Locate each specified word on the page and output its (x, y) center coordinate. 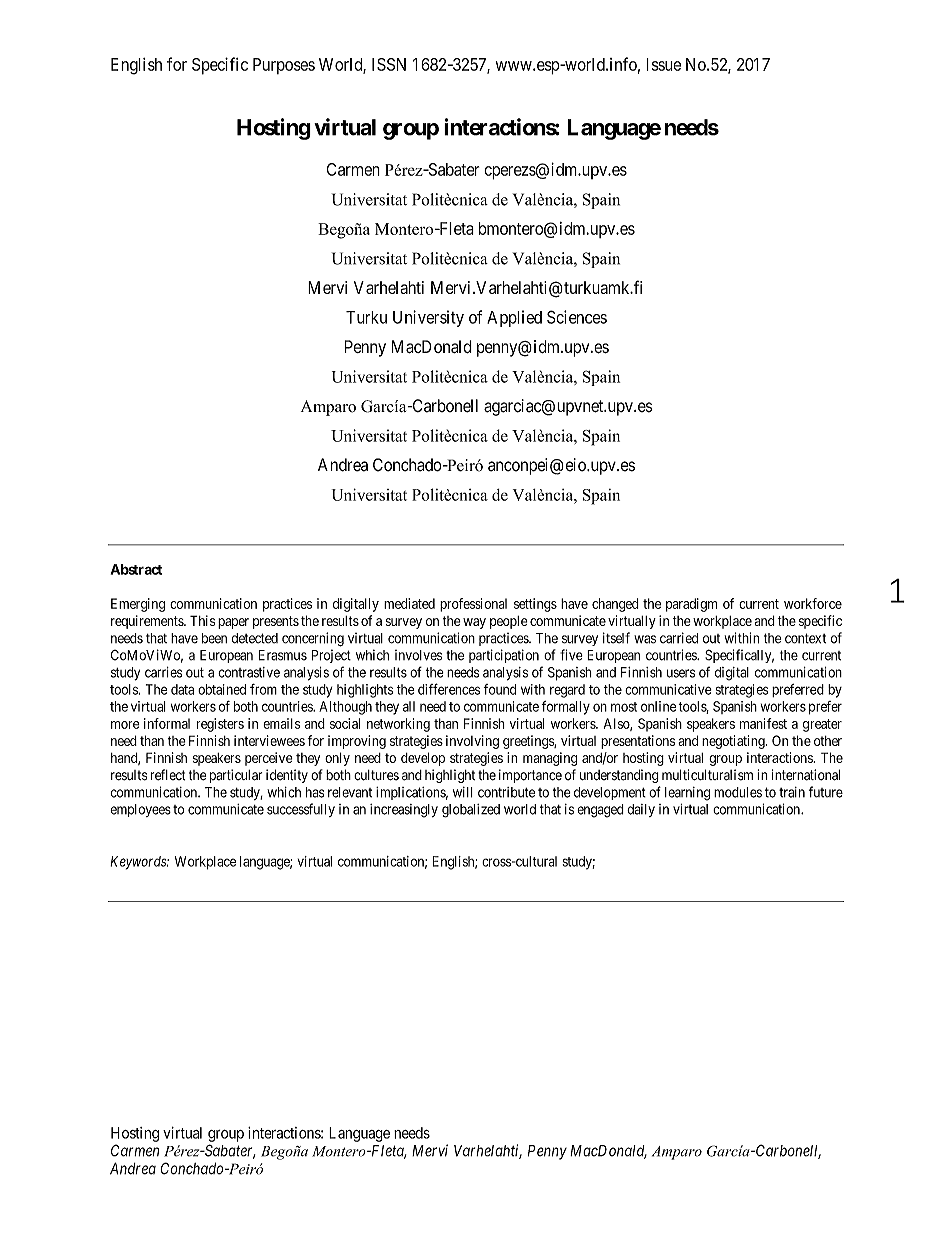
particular (236, 776)
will (463, 792)
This (202, 620)
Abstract (136, 569)
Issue (664, 64)
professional (473, 605)
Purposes (284, 66)
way (474, 623)
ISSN (389, 64)
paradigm (691, 605)
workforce (813, 603)
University (428, 318)
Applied (514, 318)
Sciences (577, 317)
